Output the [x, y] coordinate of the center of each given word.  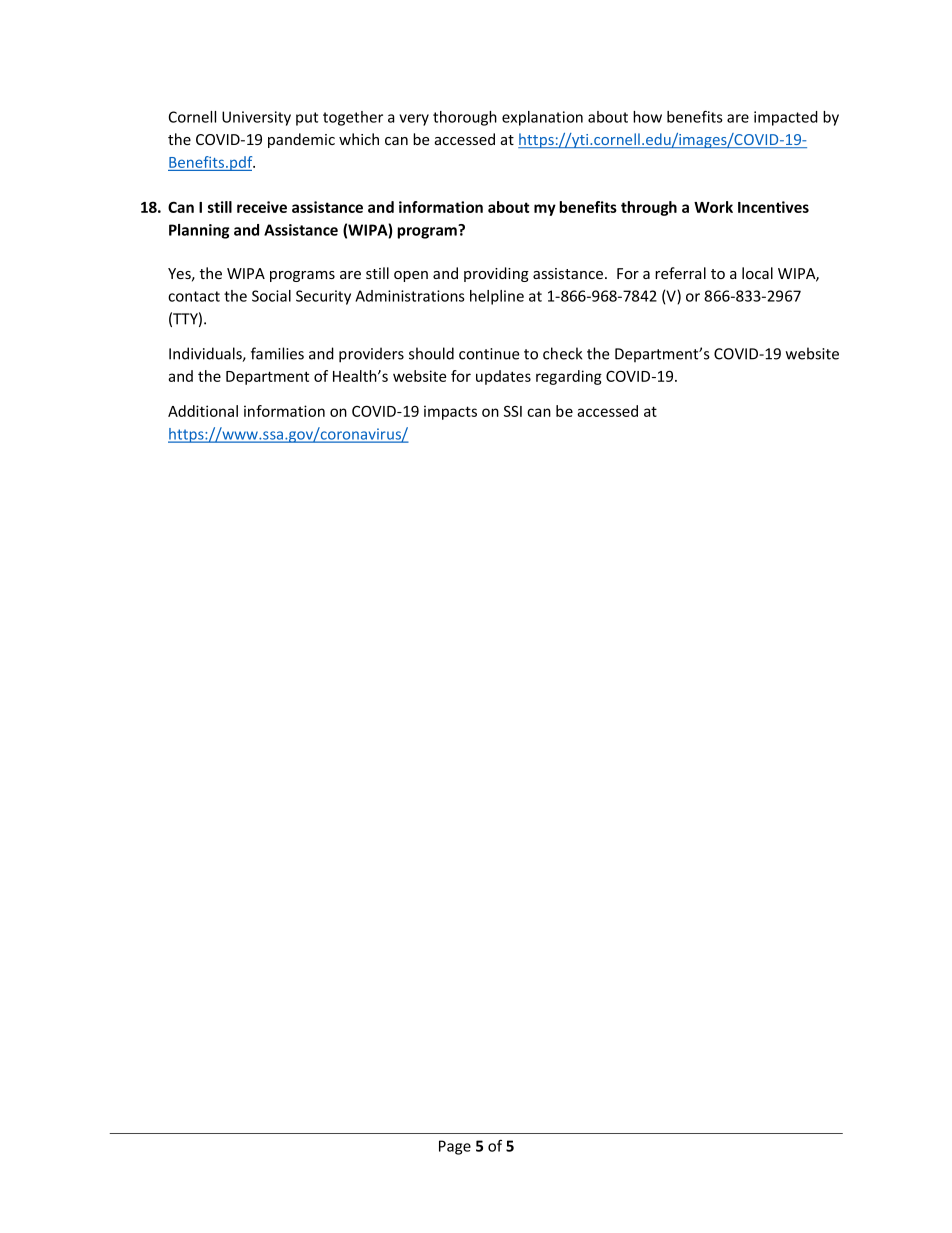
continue [489, 354]
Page [455, 1147]
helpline [497, 297]
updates [503, 377]
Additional [203, 411]
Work [713, 207]
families [277, 353]
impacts [450, 412]
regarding [569, 377]
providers [371, 355]
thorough [465, 118]
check [562, 353]
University [256, 118]
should [431, 353]
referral [680, 273]
